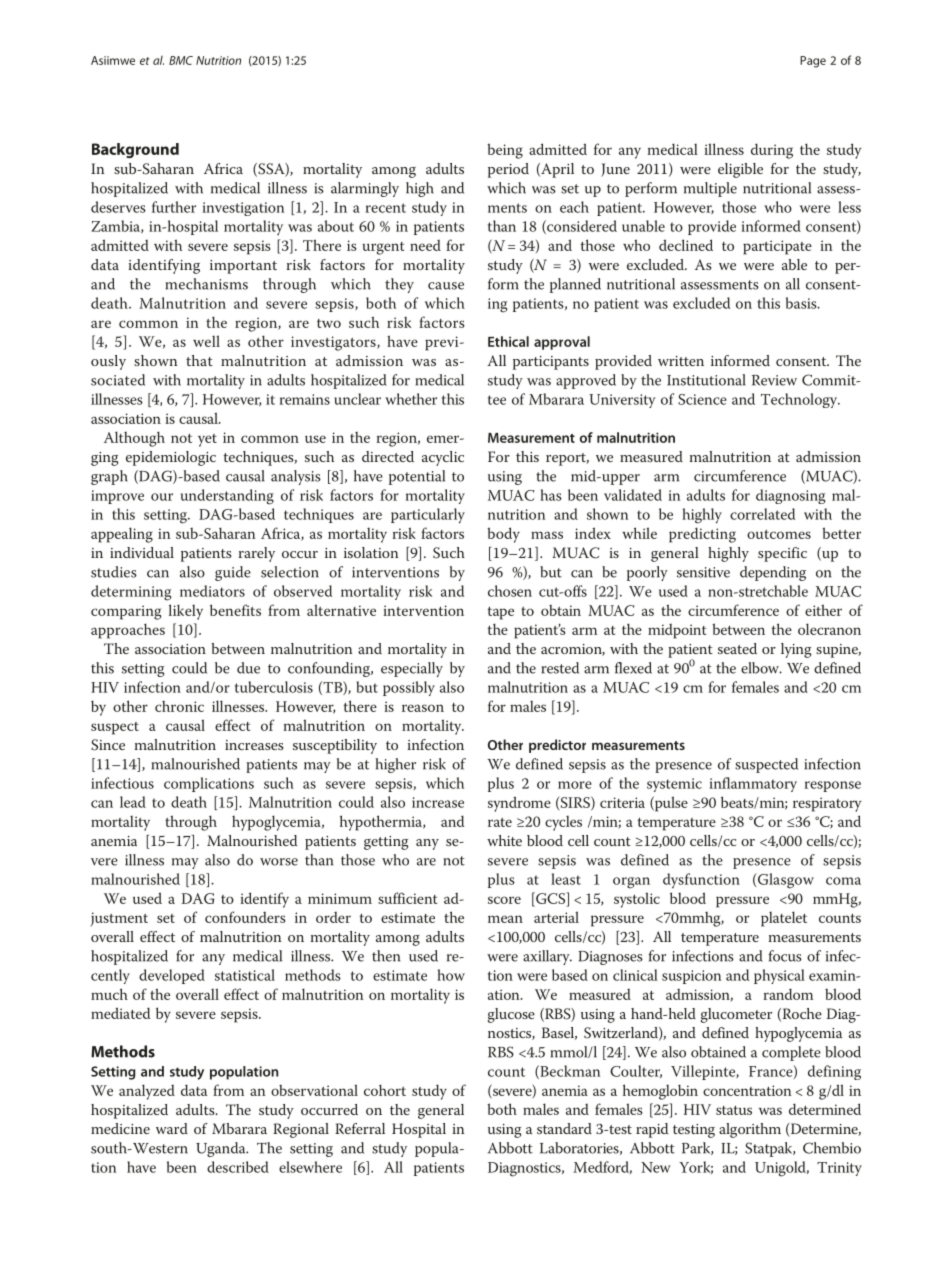  What do you see at coordinates (501, 613) in the document?
I see `tape` at bounding box center [501, 613].
